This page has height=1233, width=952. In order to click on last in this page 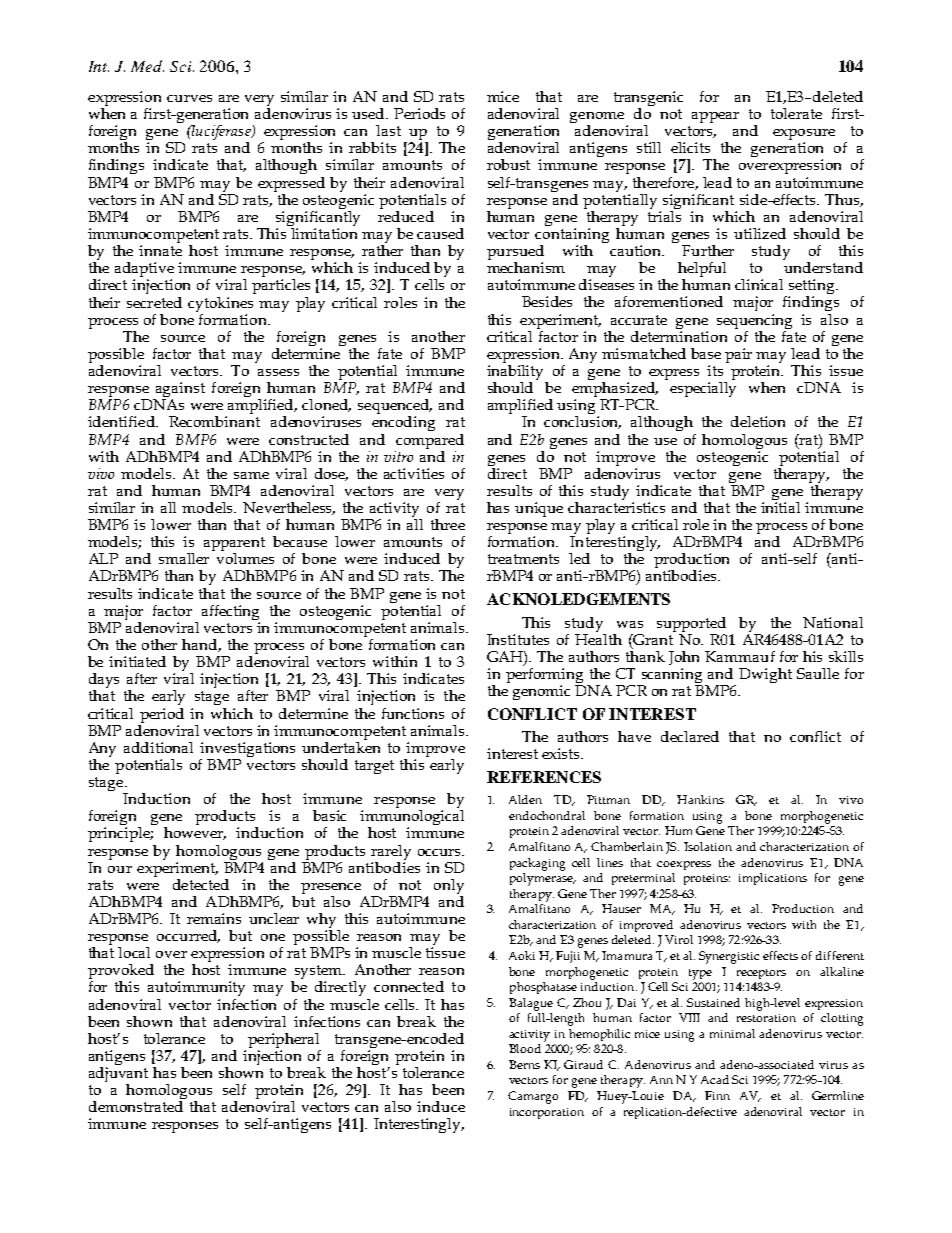, I will do `click(388, 130)`.
